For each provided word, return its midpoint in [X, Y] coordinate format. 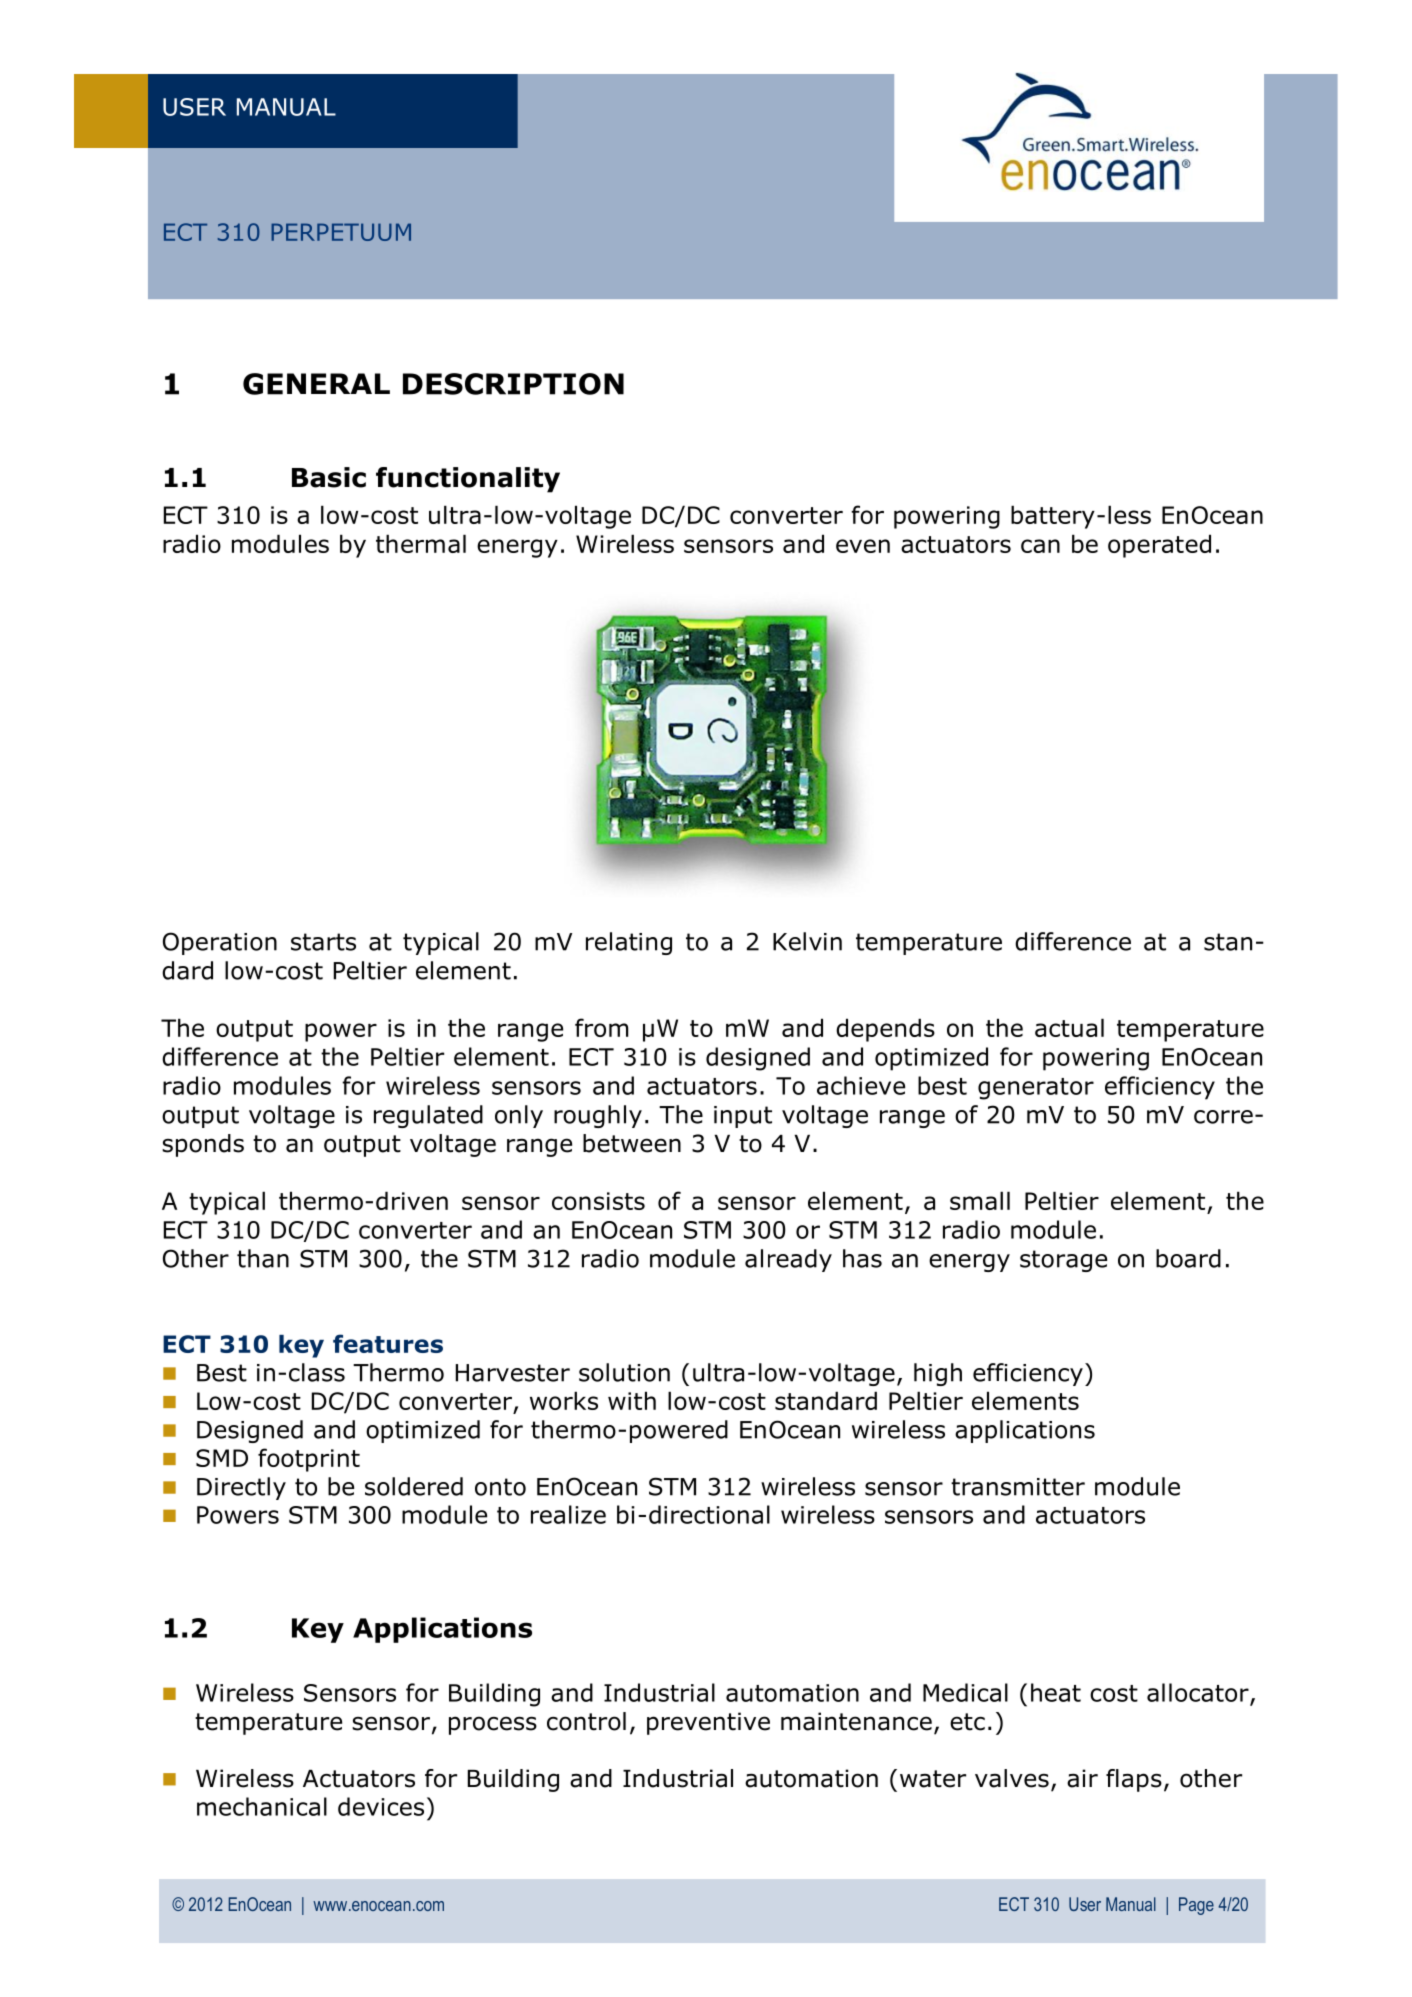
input [743, 1117]
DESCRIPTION [513, 384]
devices [381, 1806]
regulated [428, 1116]
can [1040, 546]
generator [1036, 1089]
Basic [329, 477]
